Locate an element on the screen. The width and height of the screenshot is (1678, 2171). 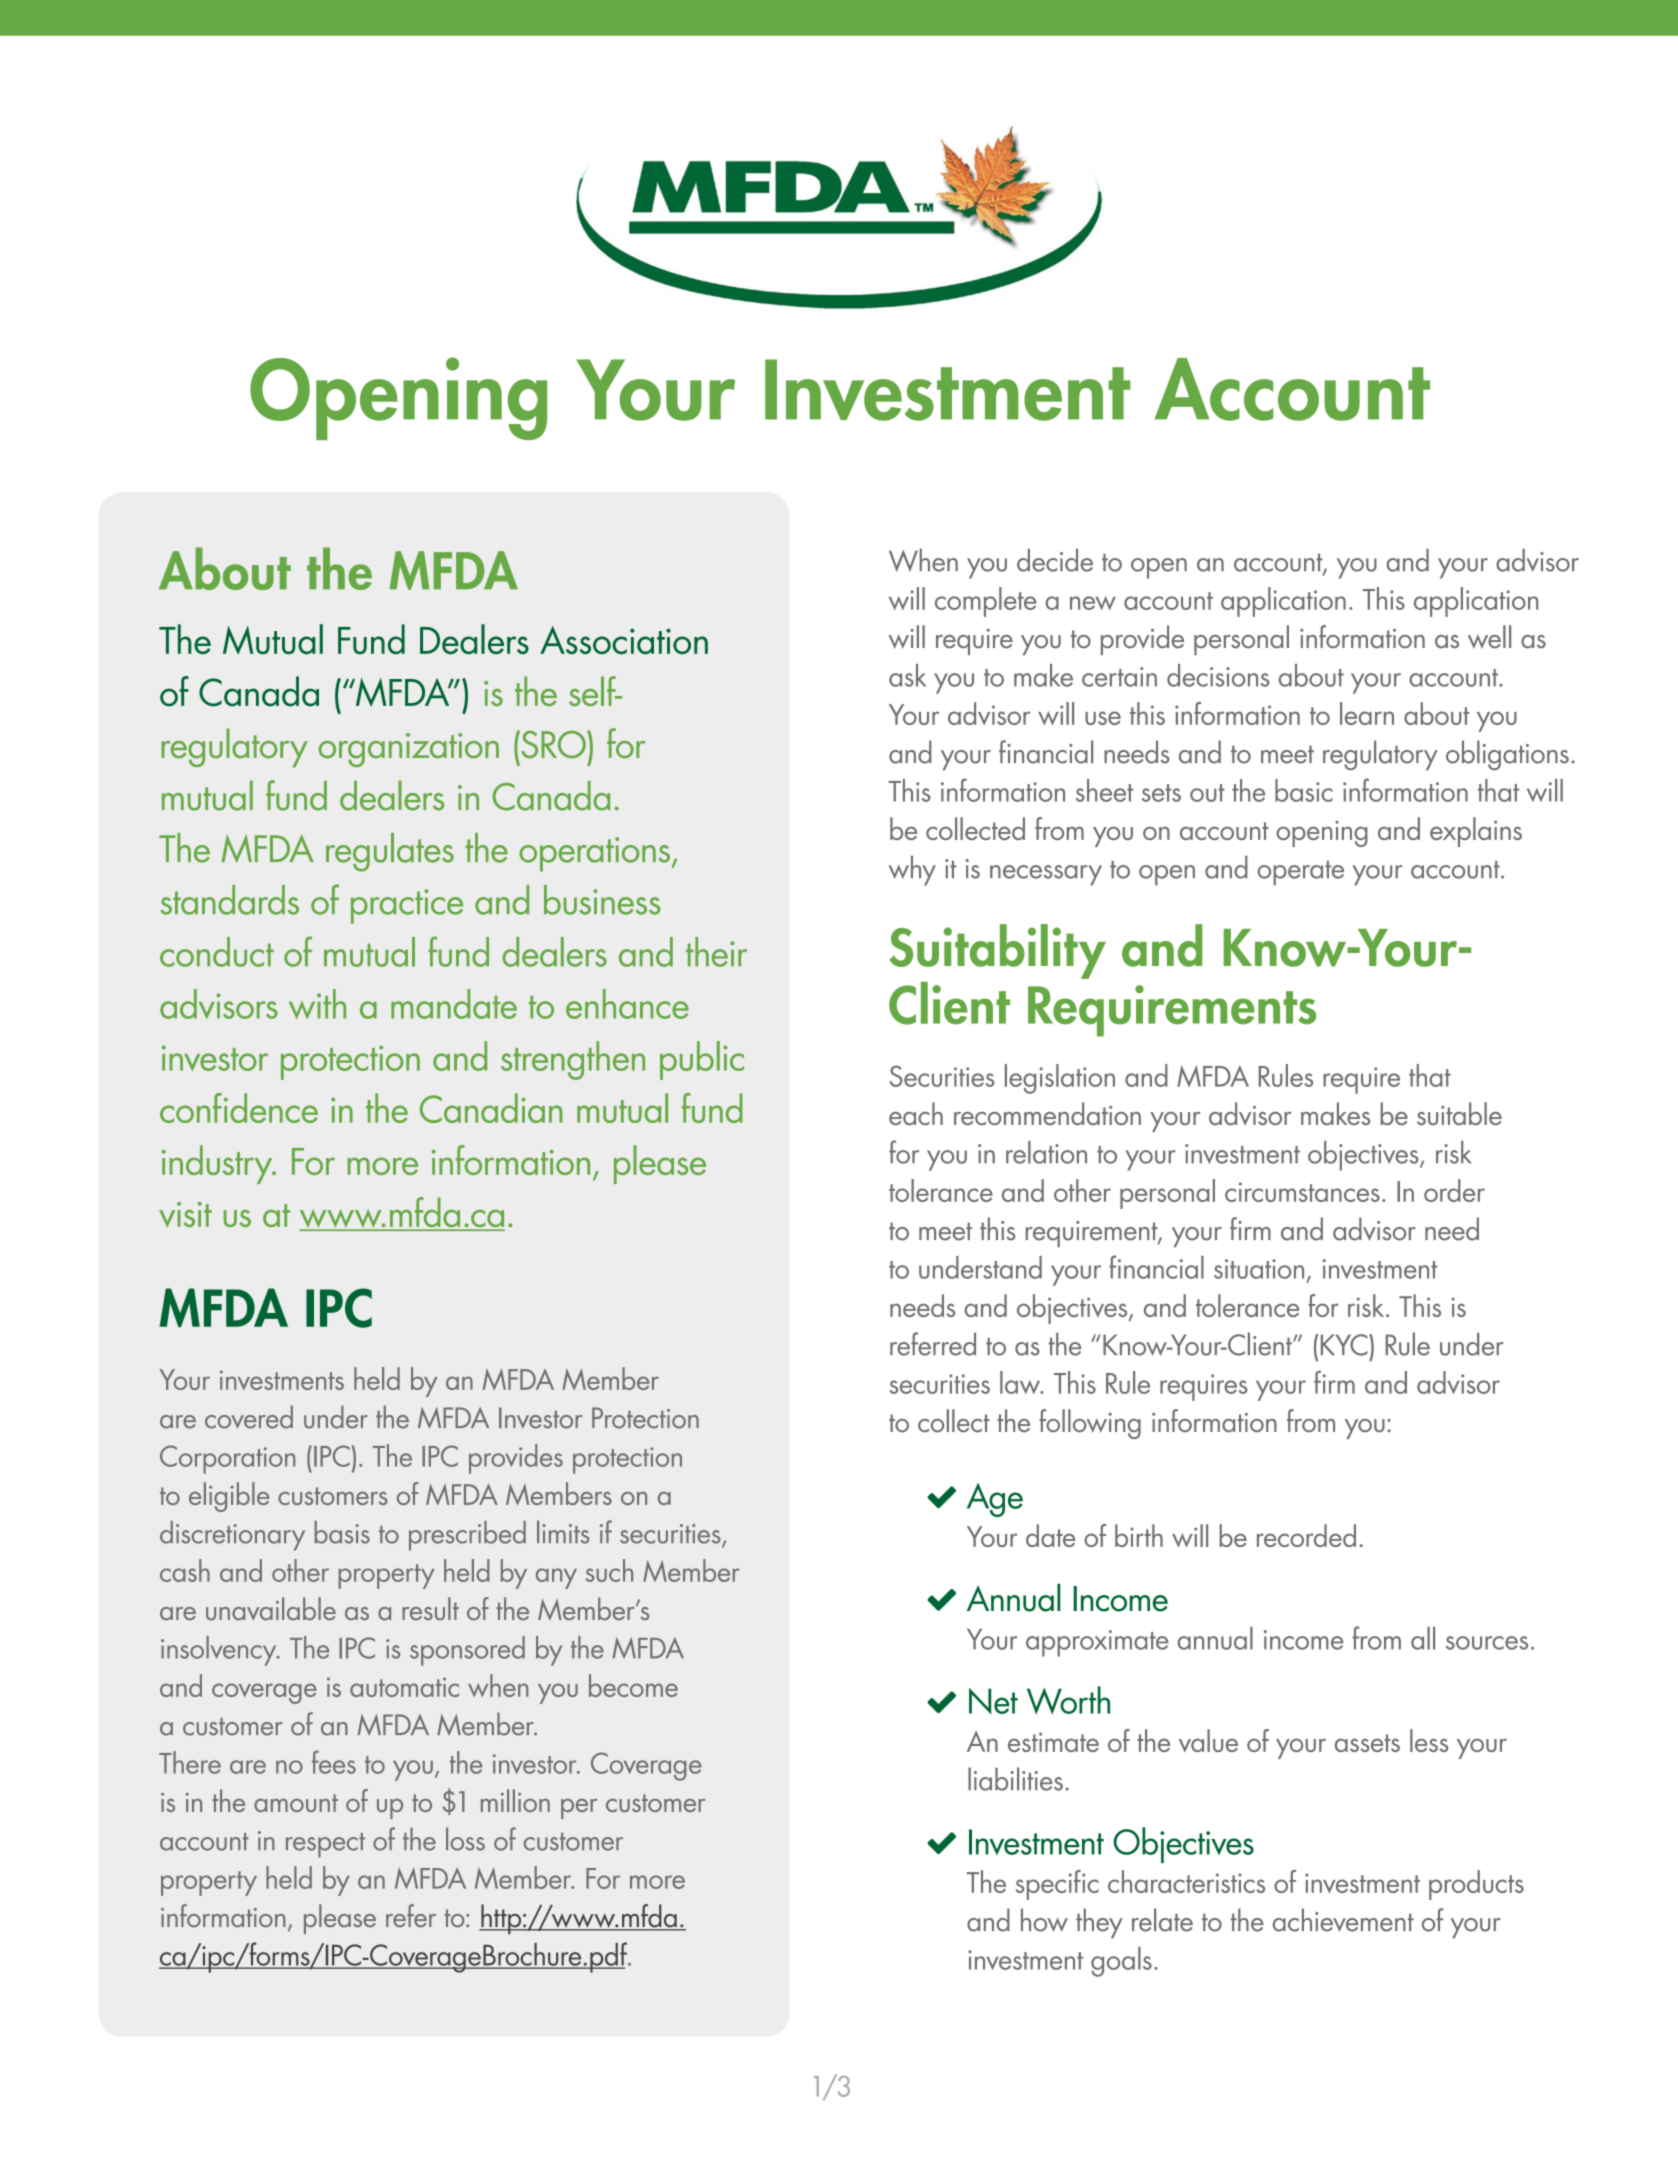
respect is located at coordinates (325, 1845).
